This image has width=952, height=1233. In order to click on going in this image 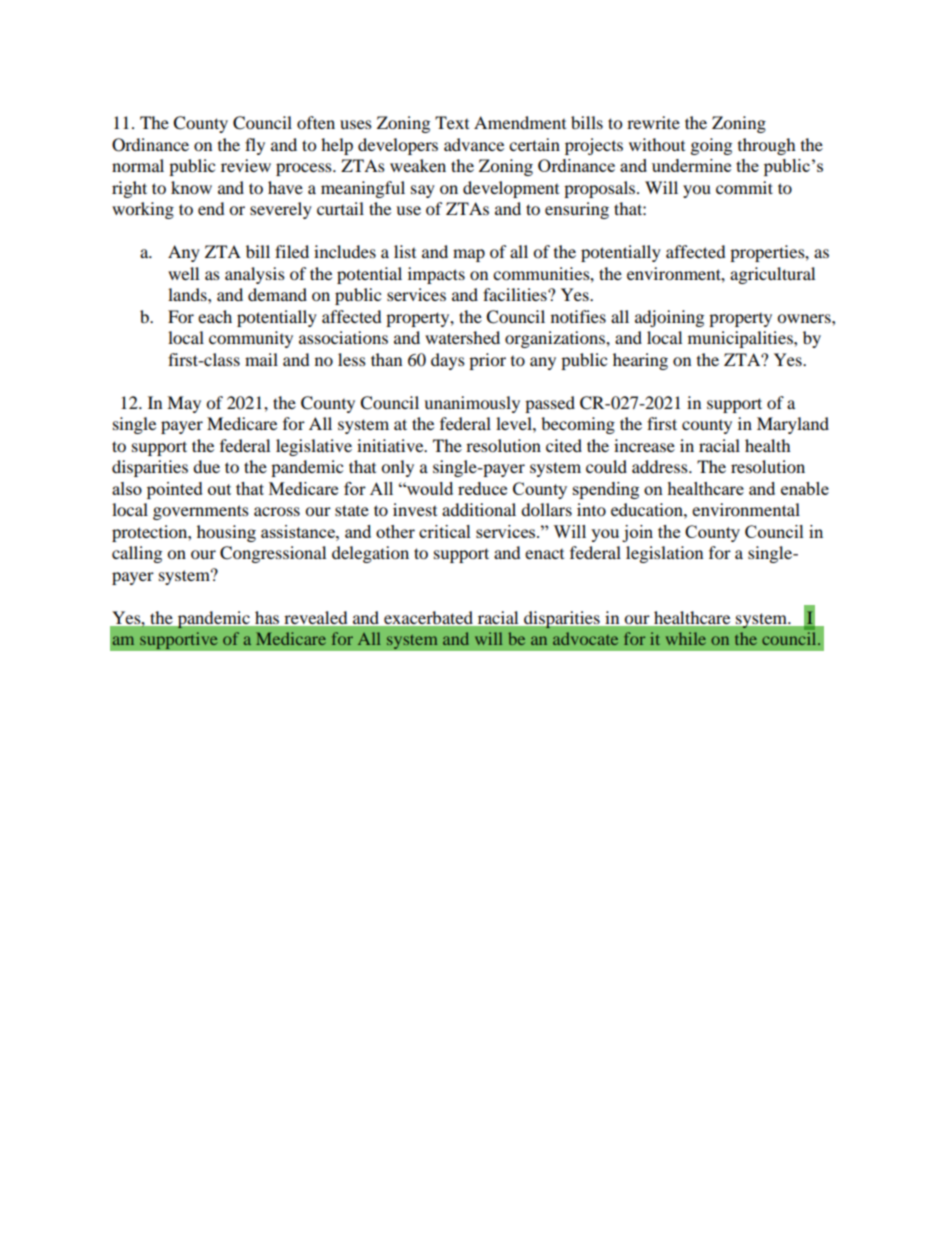, I will do `click(711, 146)`.
